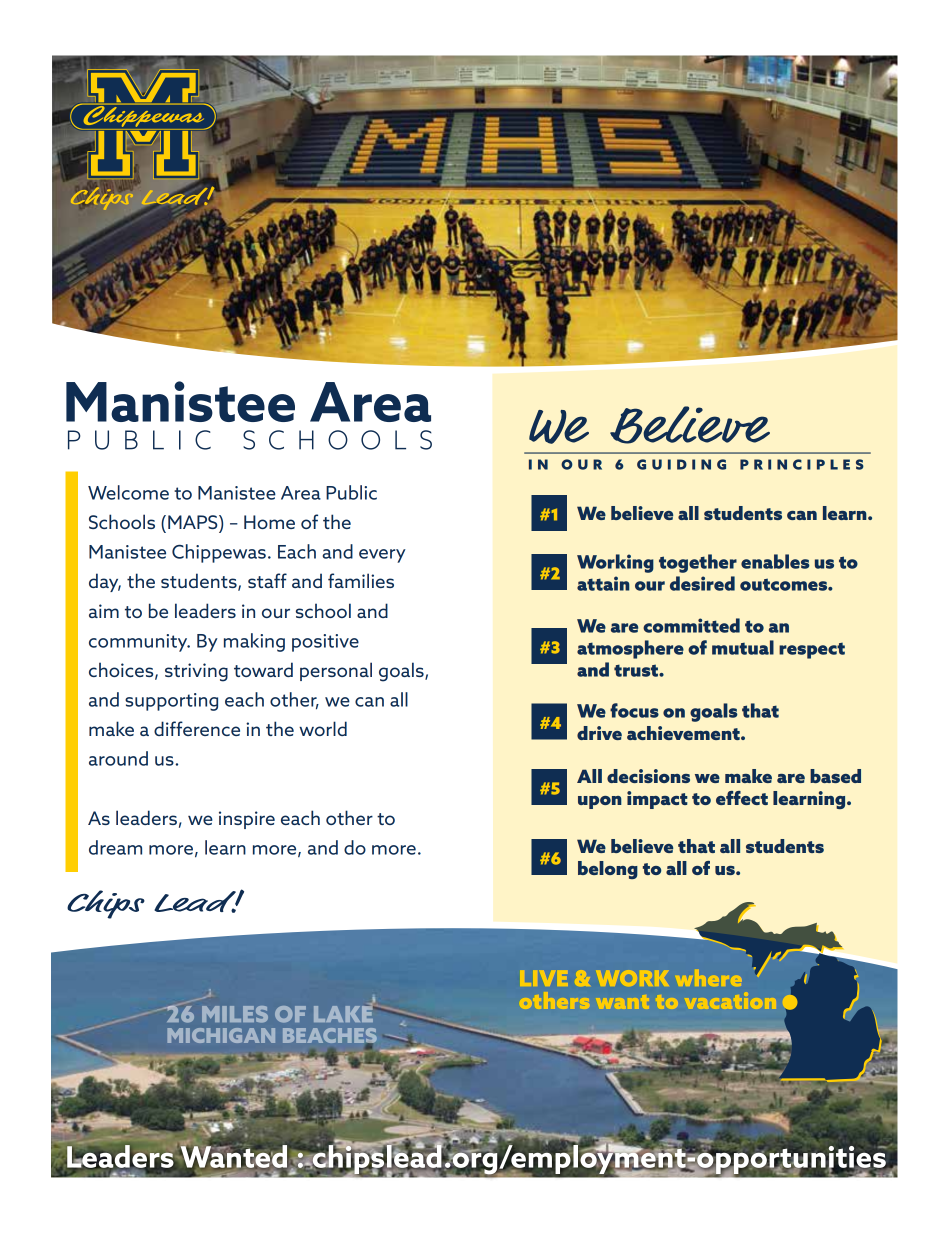 The width and height of the image is (952, 1233). What do you see at coordinates (235, 1014) in the image?
I see `MILES` at bounding box center [235, 1014].
